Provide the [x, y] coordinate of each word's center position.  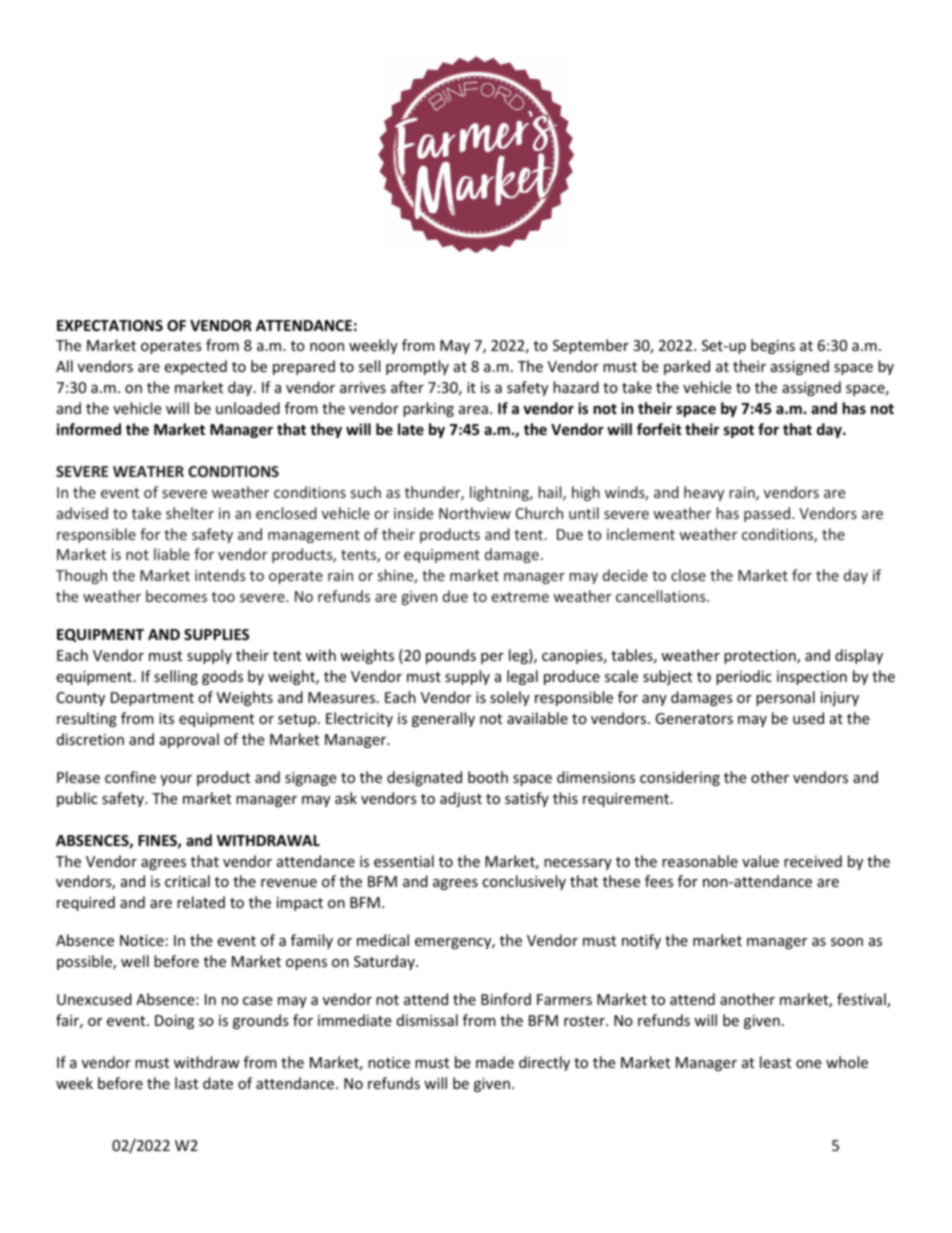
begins [773, 346]
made [495, 1062]
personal [785, 698]
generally [443, 719]
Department [152, 699]
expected [195, 367]
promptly [417, 367]
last [186, 1083]
